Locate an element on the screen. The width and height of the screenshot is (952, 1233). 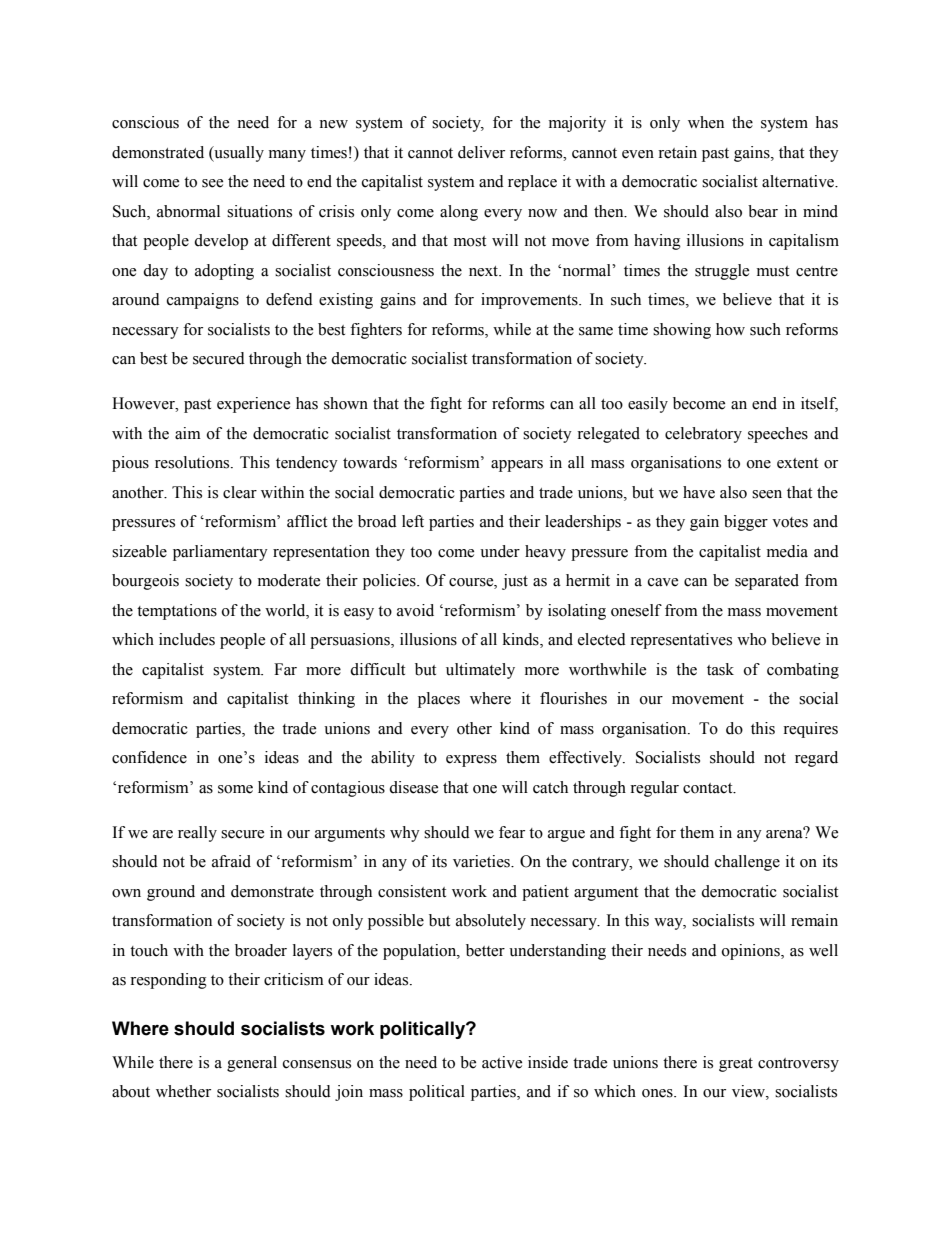
just is located at coordinates (515, 582).
